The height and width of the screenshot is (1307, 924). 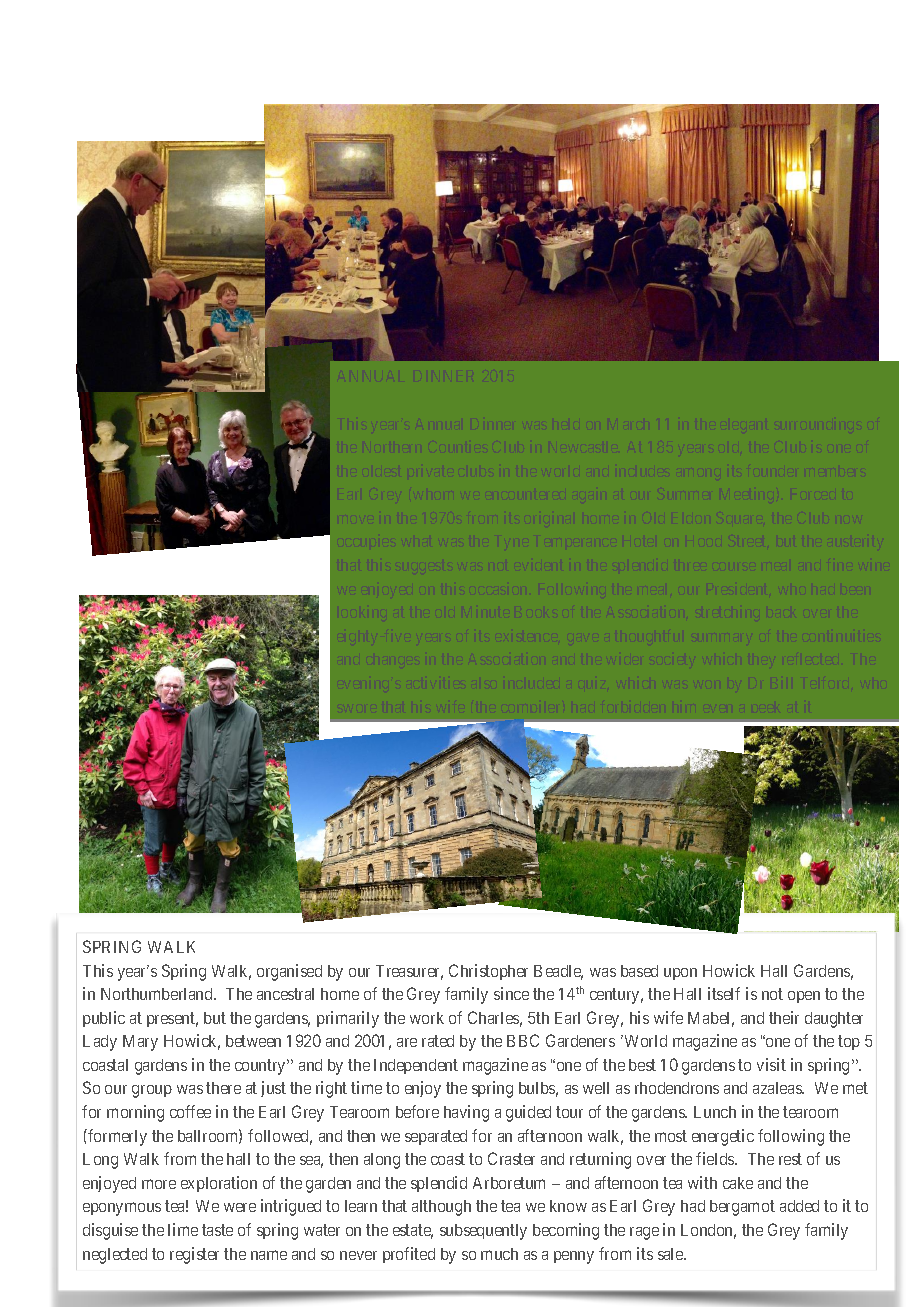 What do you see at coordinates (790, 1159) in the screenshot?
I see `rest` at bounding box center [790, 1159].
